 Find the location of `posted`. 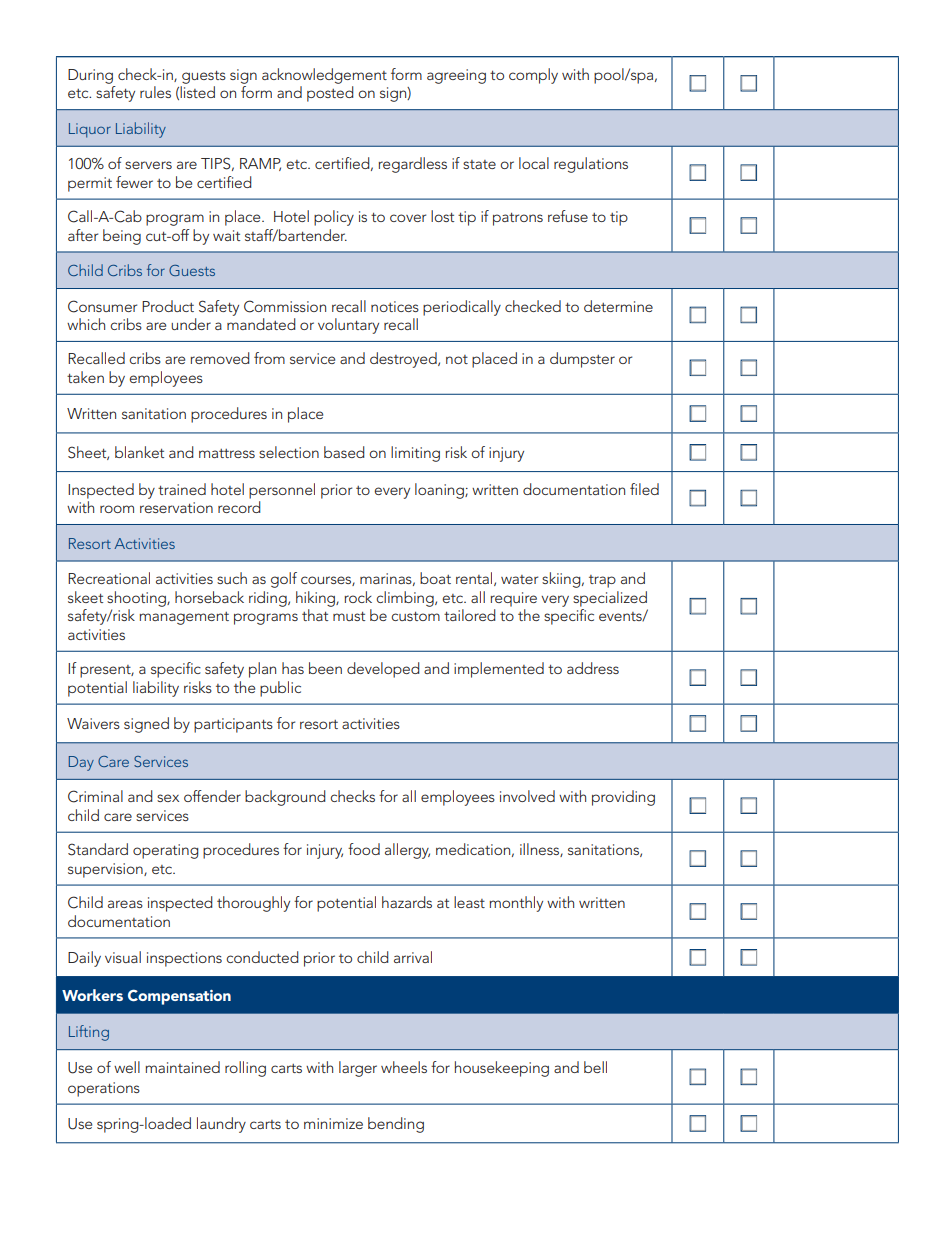

posted is located at coordinates (330, 94).
